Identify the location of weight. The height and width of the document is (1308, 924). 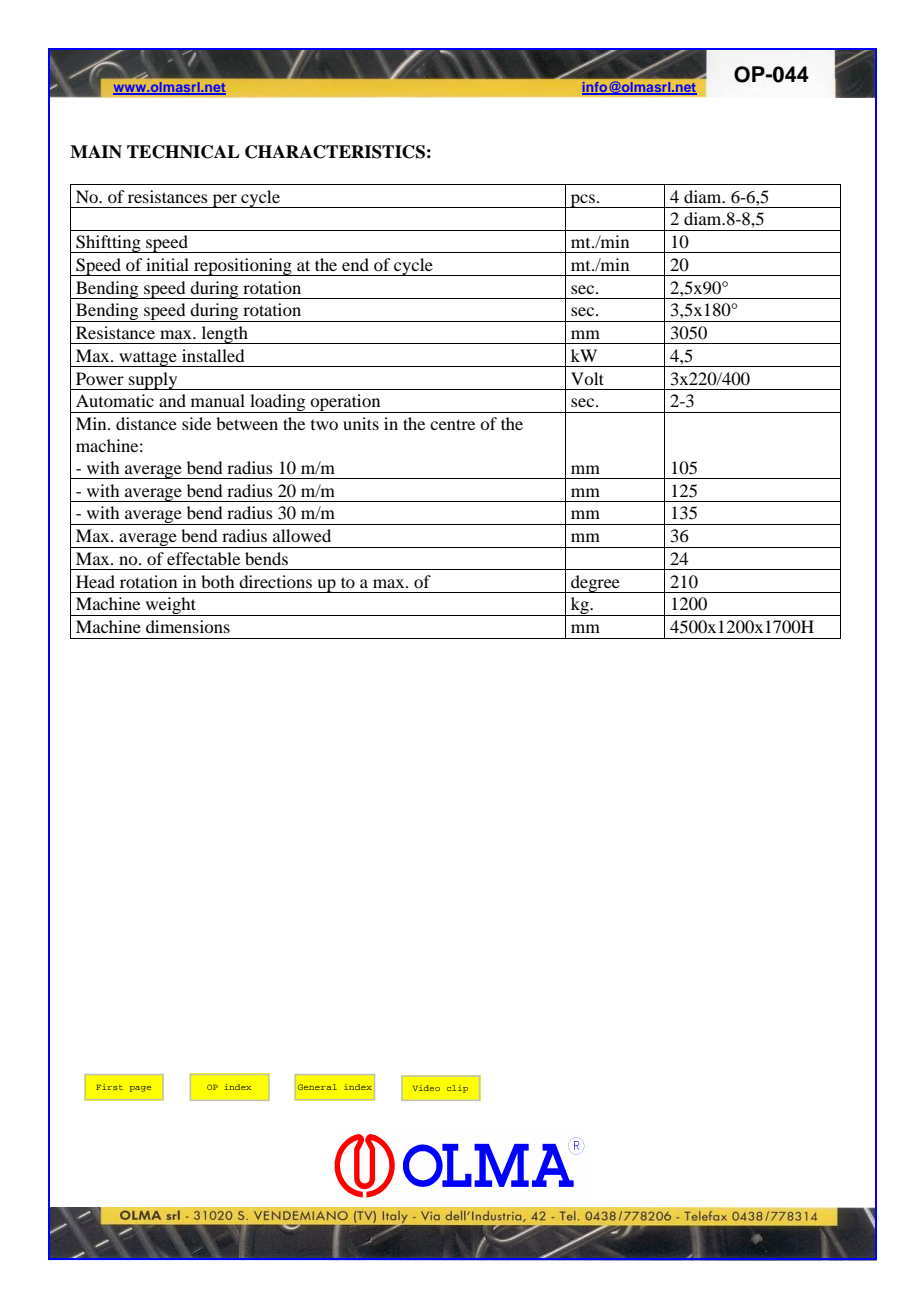
(171, 606).
